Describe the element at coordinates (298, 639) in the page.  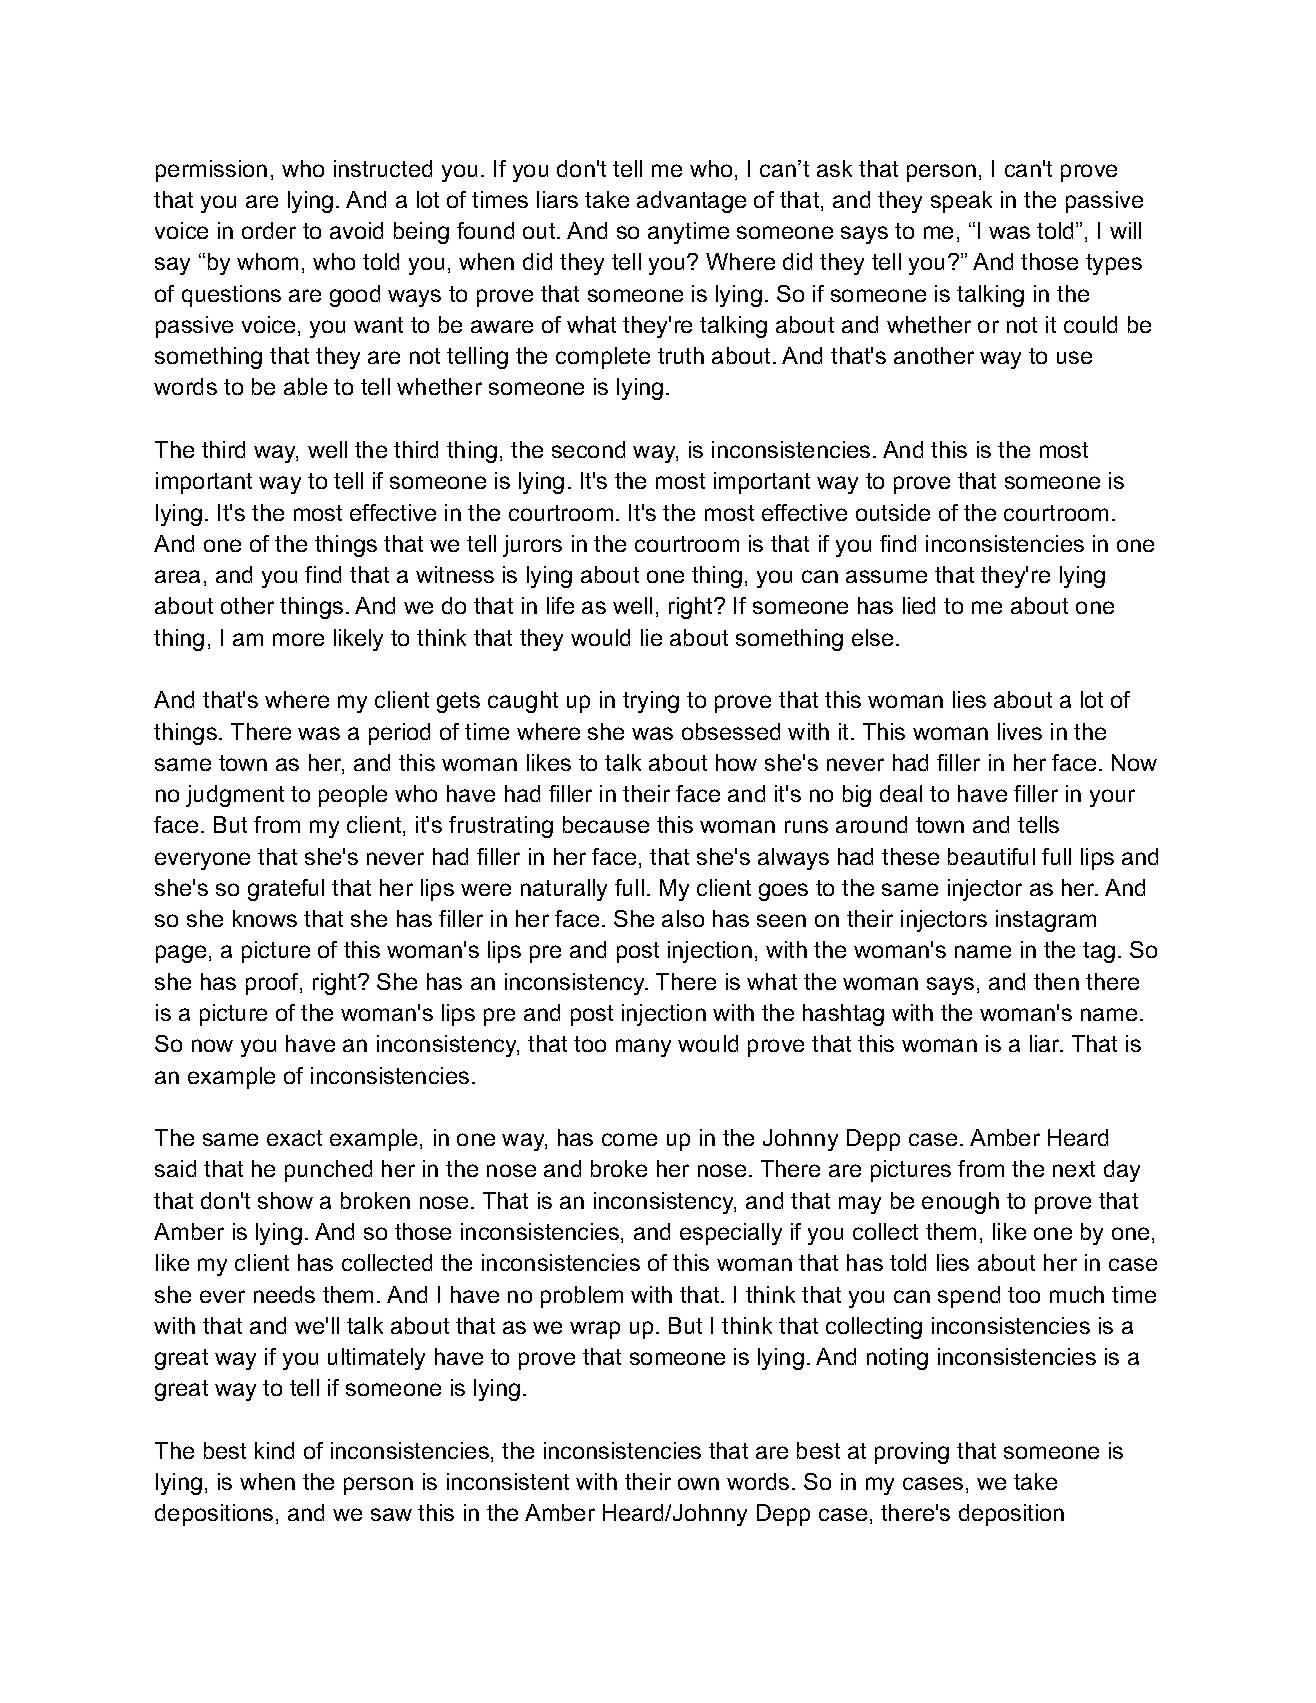
I see `more` at that location.
